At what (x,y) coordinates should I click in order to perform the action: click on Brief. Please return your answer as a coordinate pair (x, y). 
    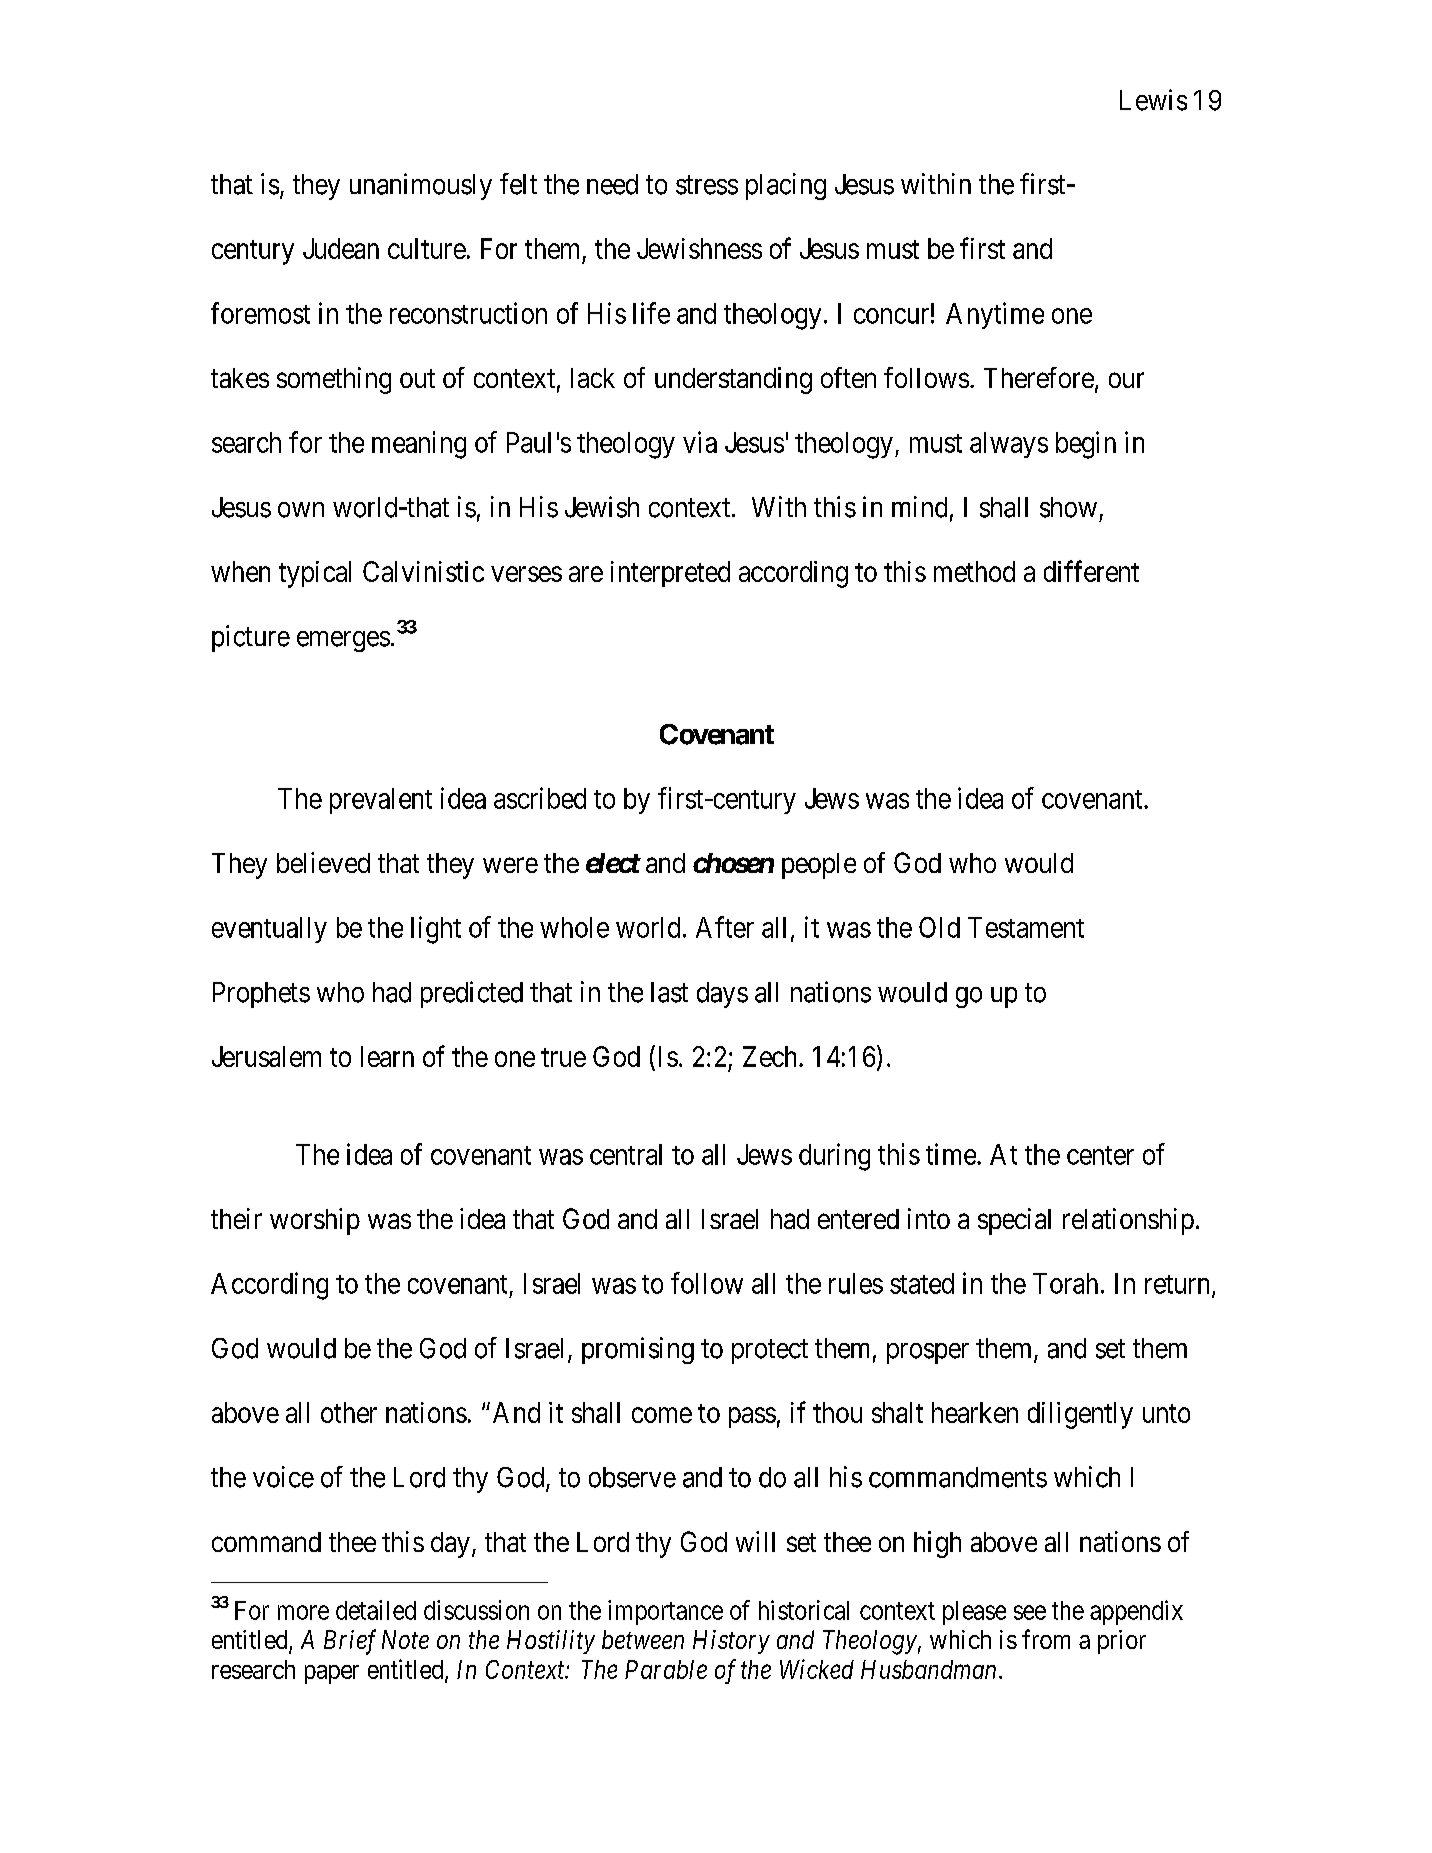
    Looking at the image, I should click on (350, 1642).
